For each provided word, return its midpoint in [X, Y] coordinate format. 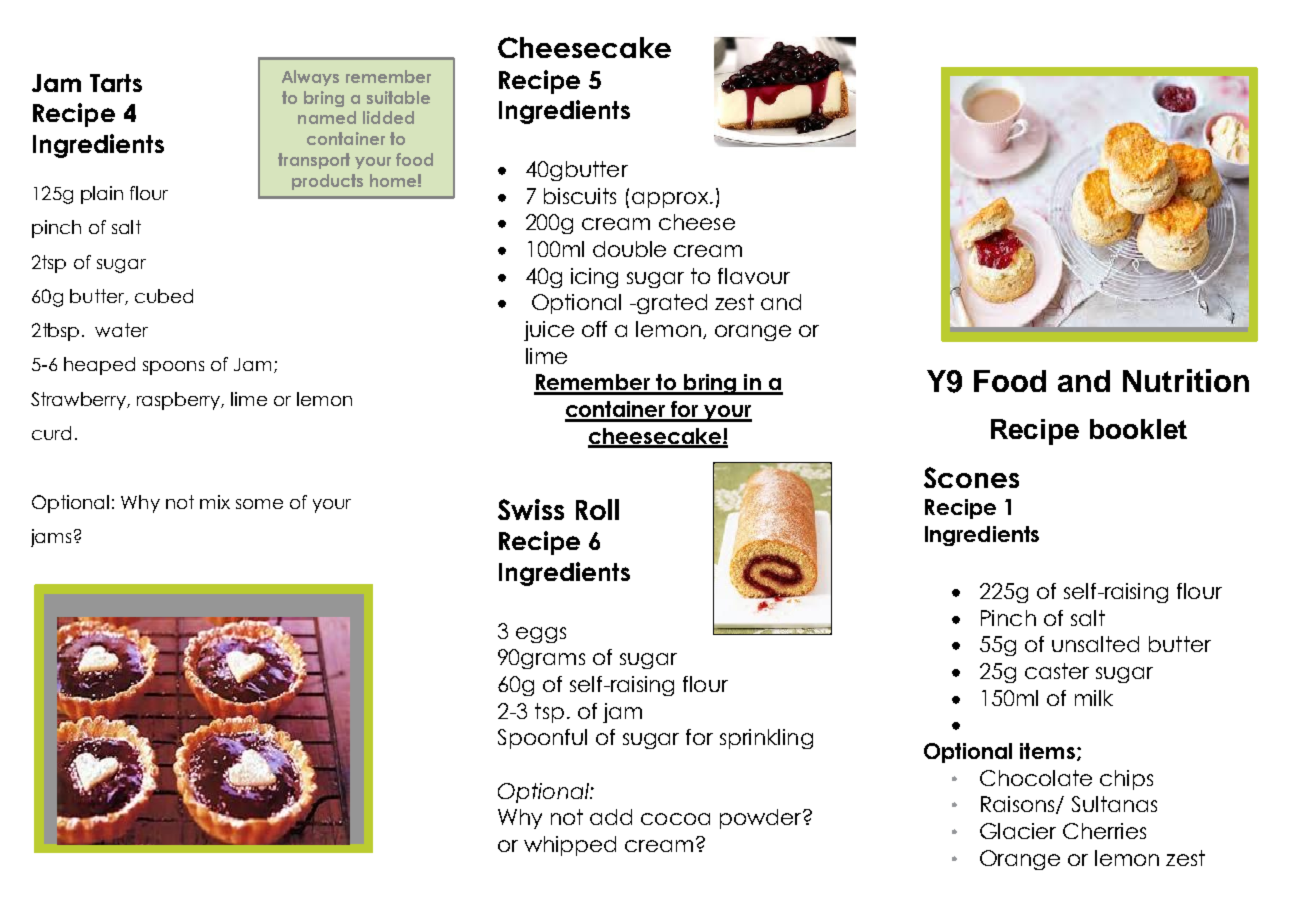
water [121, 330]
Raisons [1019, 805]
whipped [570, 846]
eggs [541, 635]
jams [51, 538]
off [594, 329]
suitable [398, 97]
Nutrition [1186, 380]
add [611, 817]
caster [1057, 671]
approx [671, 200]
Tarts [116, 83]
